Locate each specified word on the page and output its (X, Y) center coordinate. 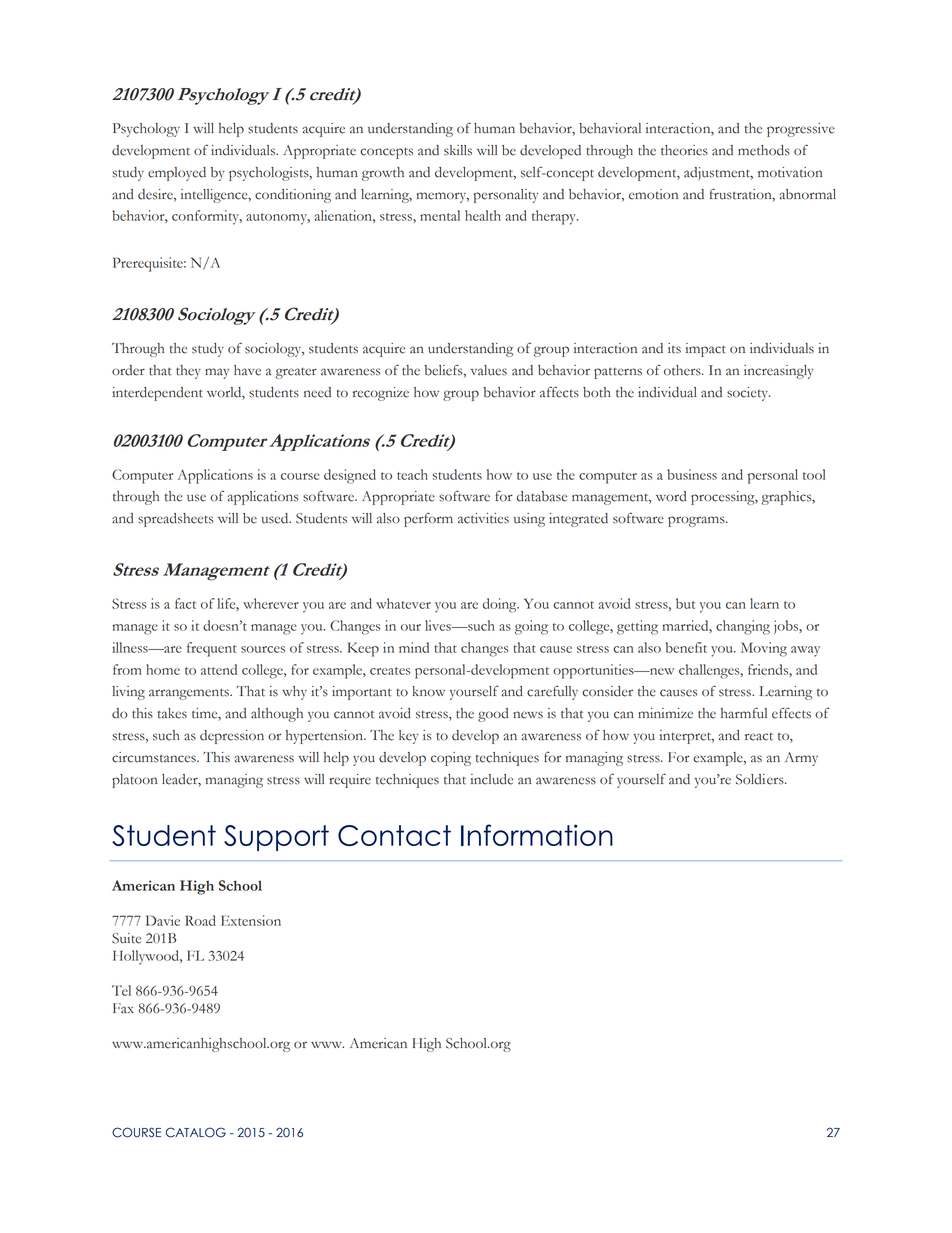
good (493, 715)
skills (458, 150)
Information (537, 835)
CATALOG (196, 1132)
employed (177, 174)
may (217, 373)
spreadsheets (176, 520)
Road (200, 920)
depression (232, 737)
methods (764, 150)
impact (706, 350)
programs (697, 521)
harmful (744, 713)
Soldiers (761, 779)
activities (483, 518)
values (489, 370)
